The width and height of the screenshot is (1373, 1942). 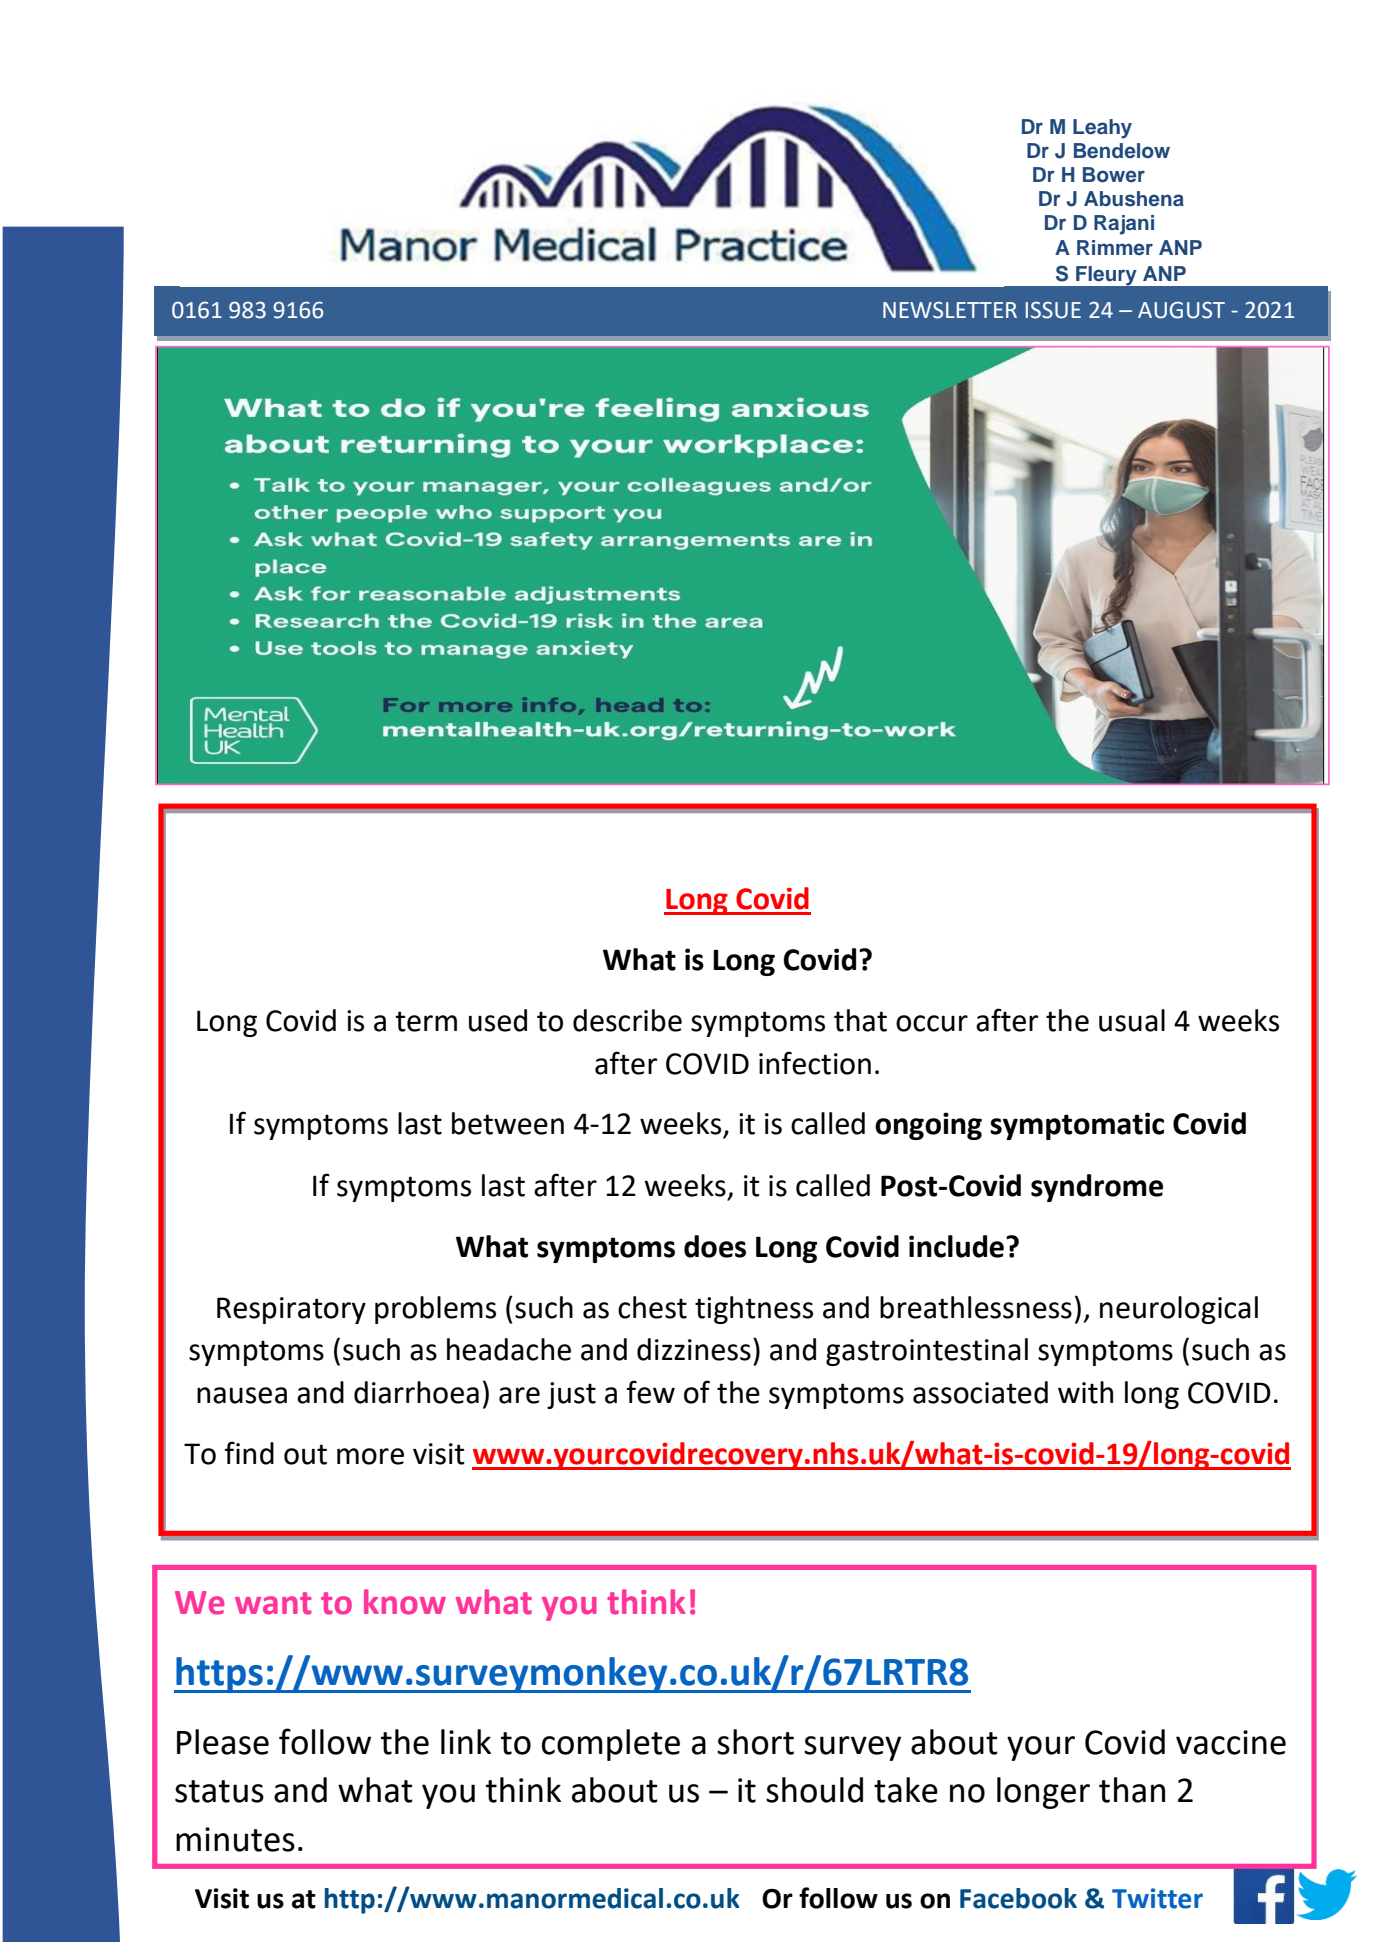 I want to click on Bower, so click(x=1114, y=175).
